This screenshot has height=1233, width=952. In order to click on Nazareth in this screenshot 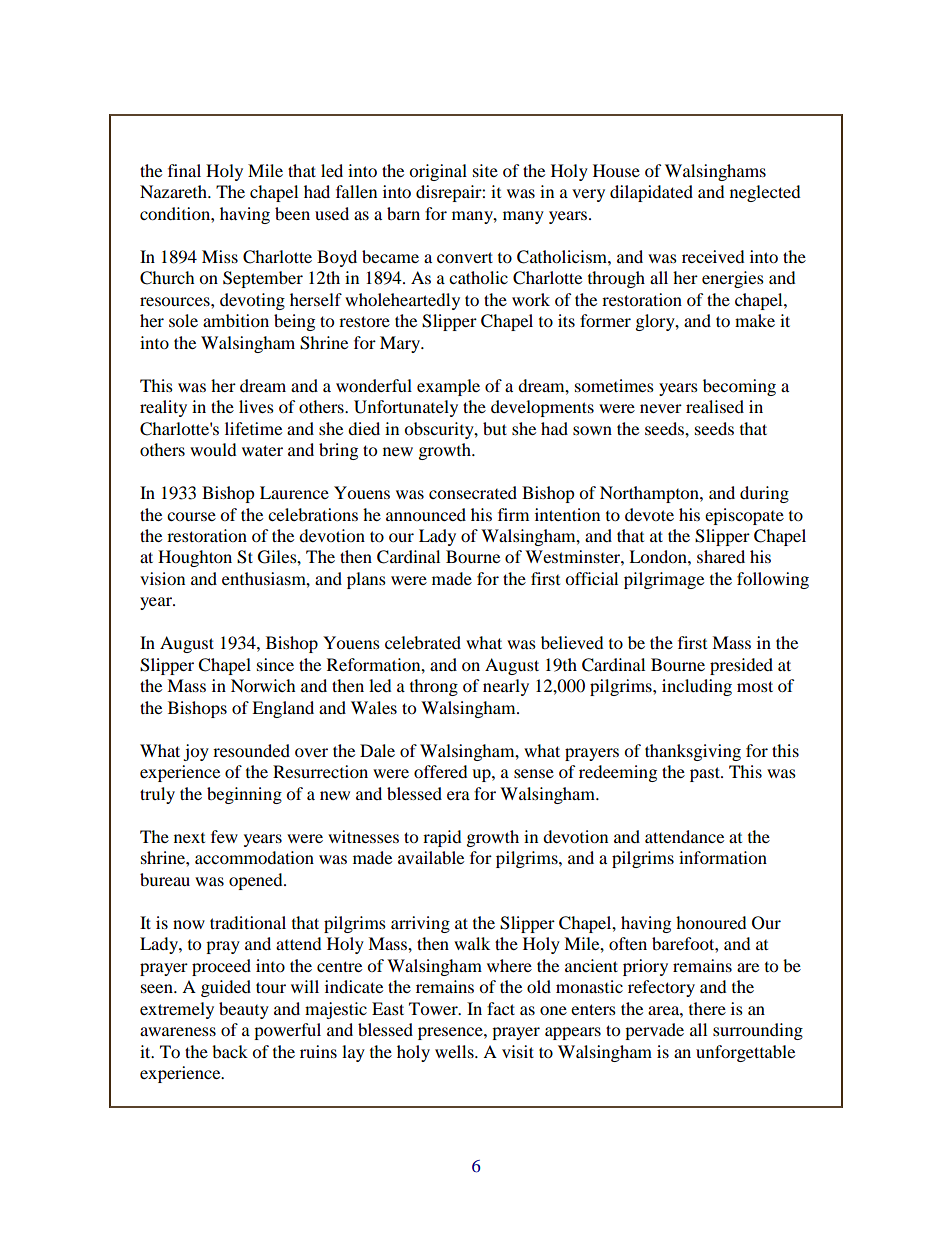, I will do `click(174, 191)`.
